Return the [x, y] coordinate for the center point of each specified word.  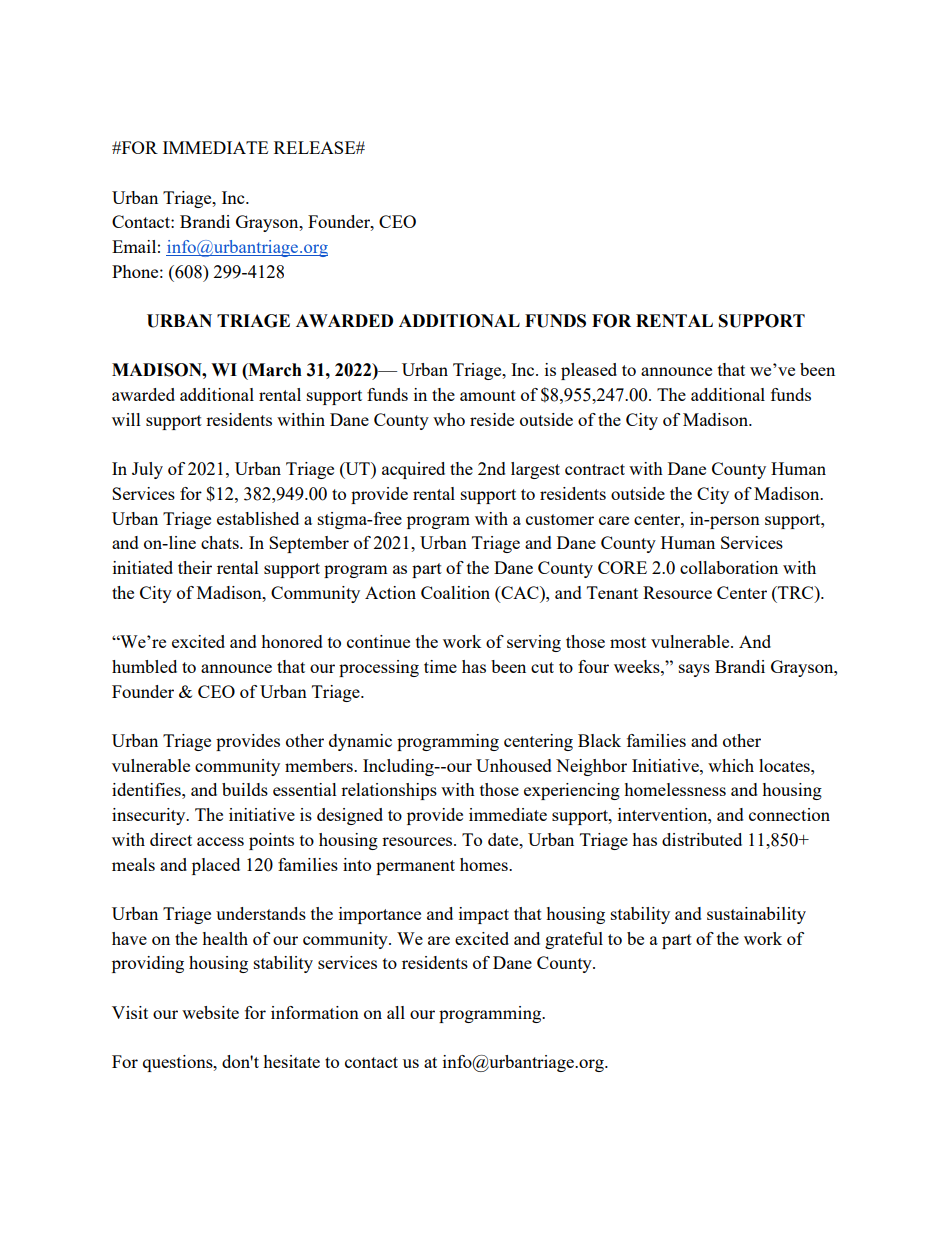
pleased [589, 371]
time [440, 666]
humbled [144, 666]
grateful [574, 940]
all [396, 1012]
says [694, 670]
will [126, 419]
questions [179, 1063]
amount [488, 395]
